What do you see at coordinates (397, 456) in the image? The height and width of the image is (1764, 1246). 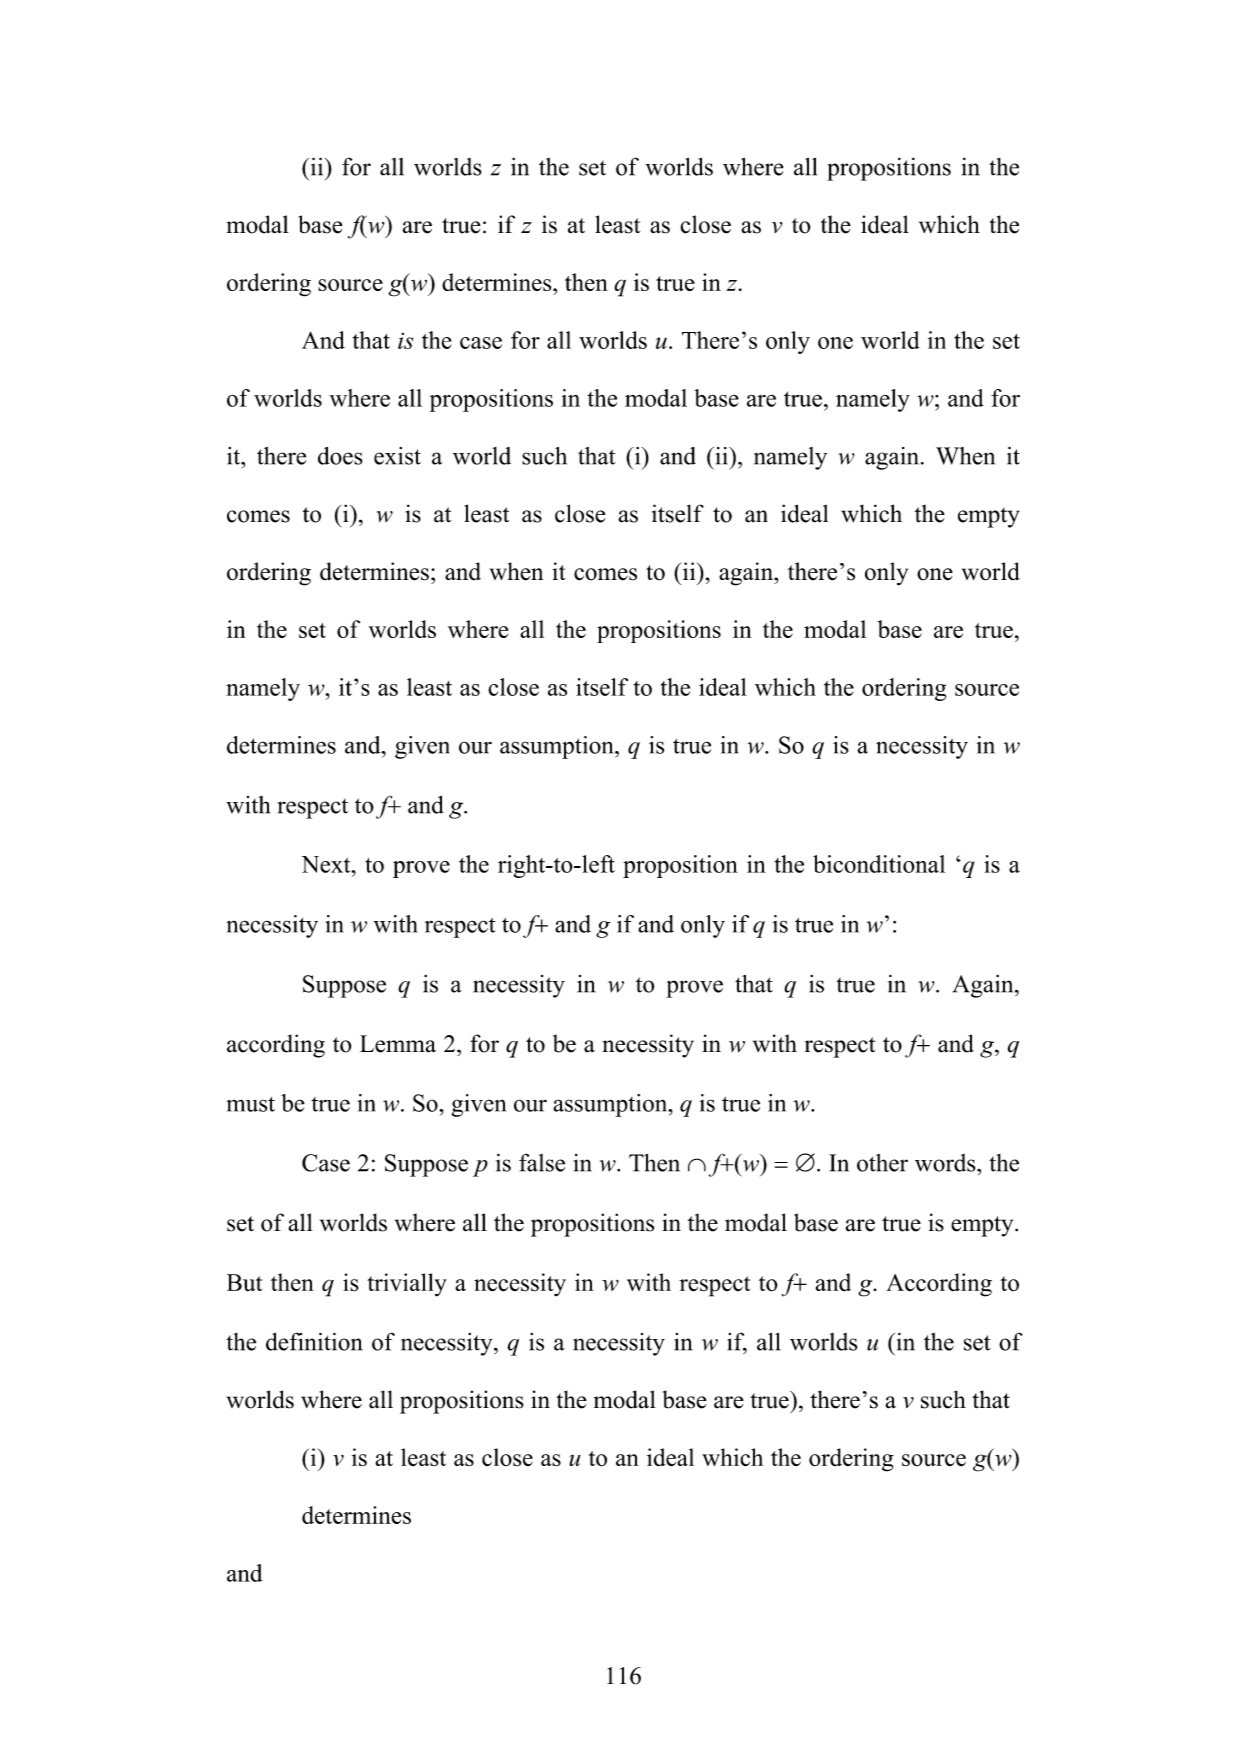 I see `exist` at bounding box center [397, 456].
